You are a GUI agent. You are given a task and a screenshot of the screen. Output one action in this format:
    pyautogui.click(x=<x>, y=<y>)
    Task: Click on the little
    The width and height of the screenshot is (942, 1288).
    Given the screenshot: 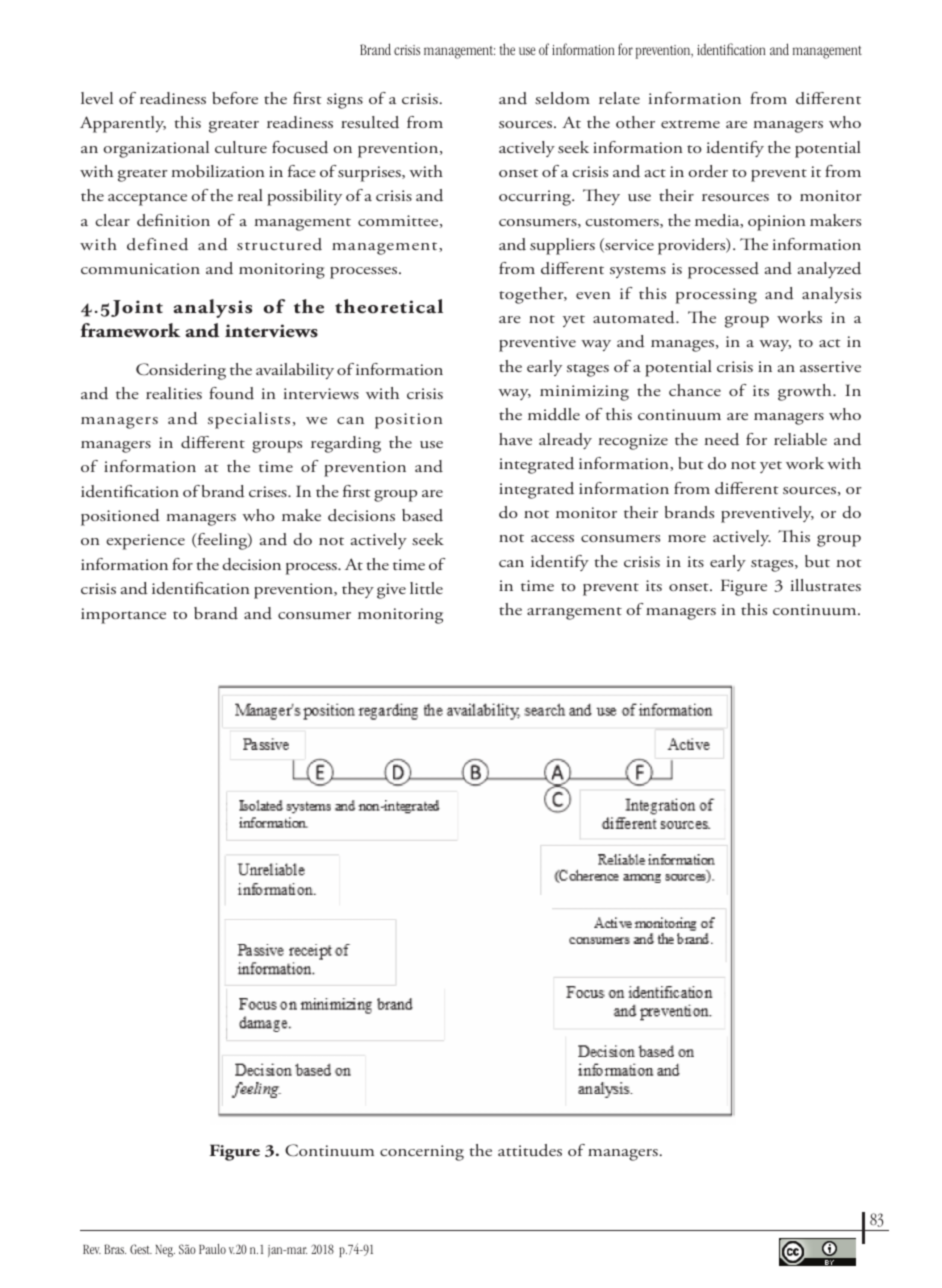 What is the action you would take?
    pyautogui.click(x=426, y=588)
